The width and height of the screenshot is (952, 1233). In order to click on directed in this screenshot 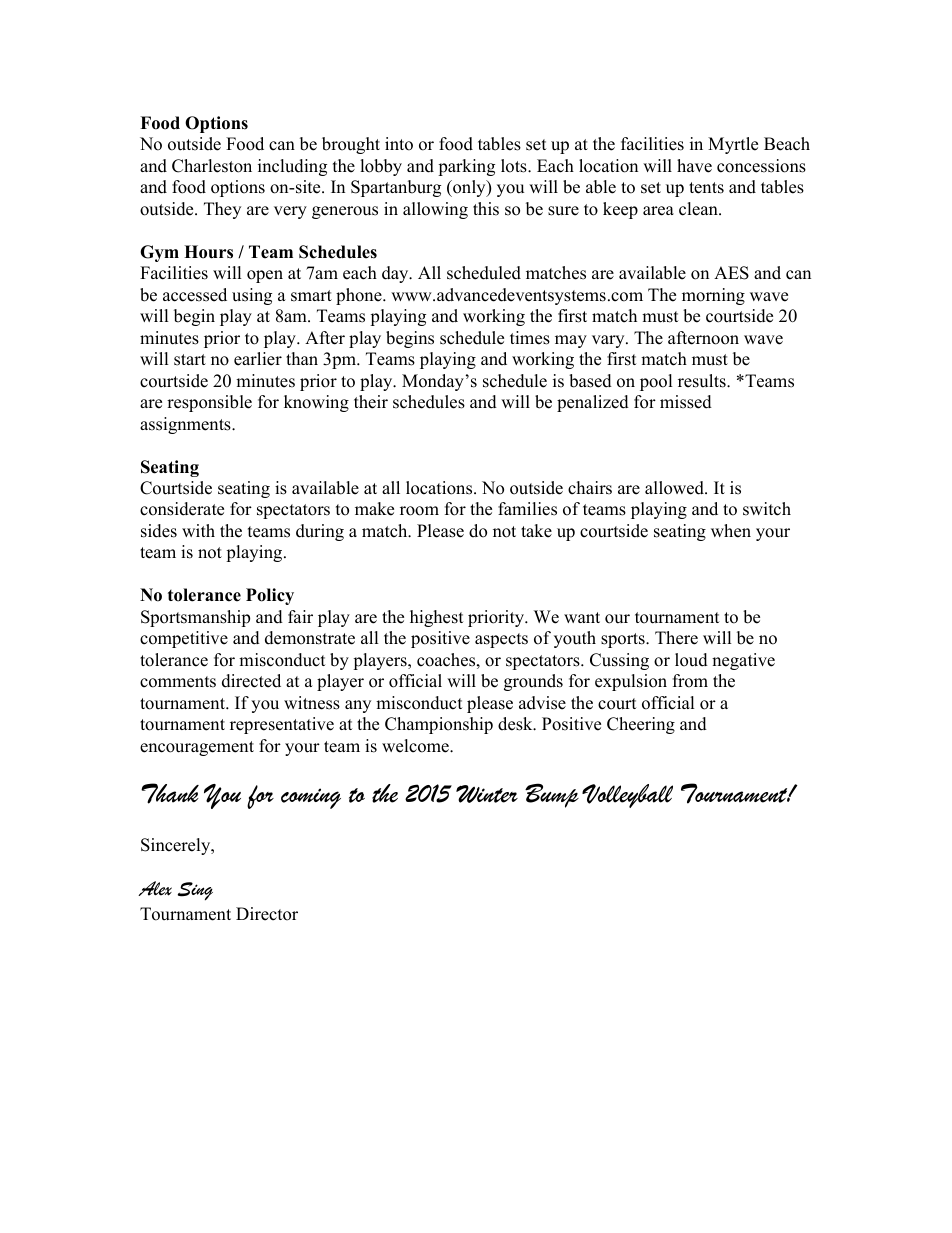, I will do `click(251, 681)`.
